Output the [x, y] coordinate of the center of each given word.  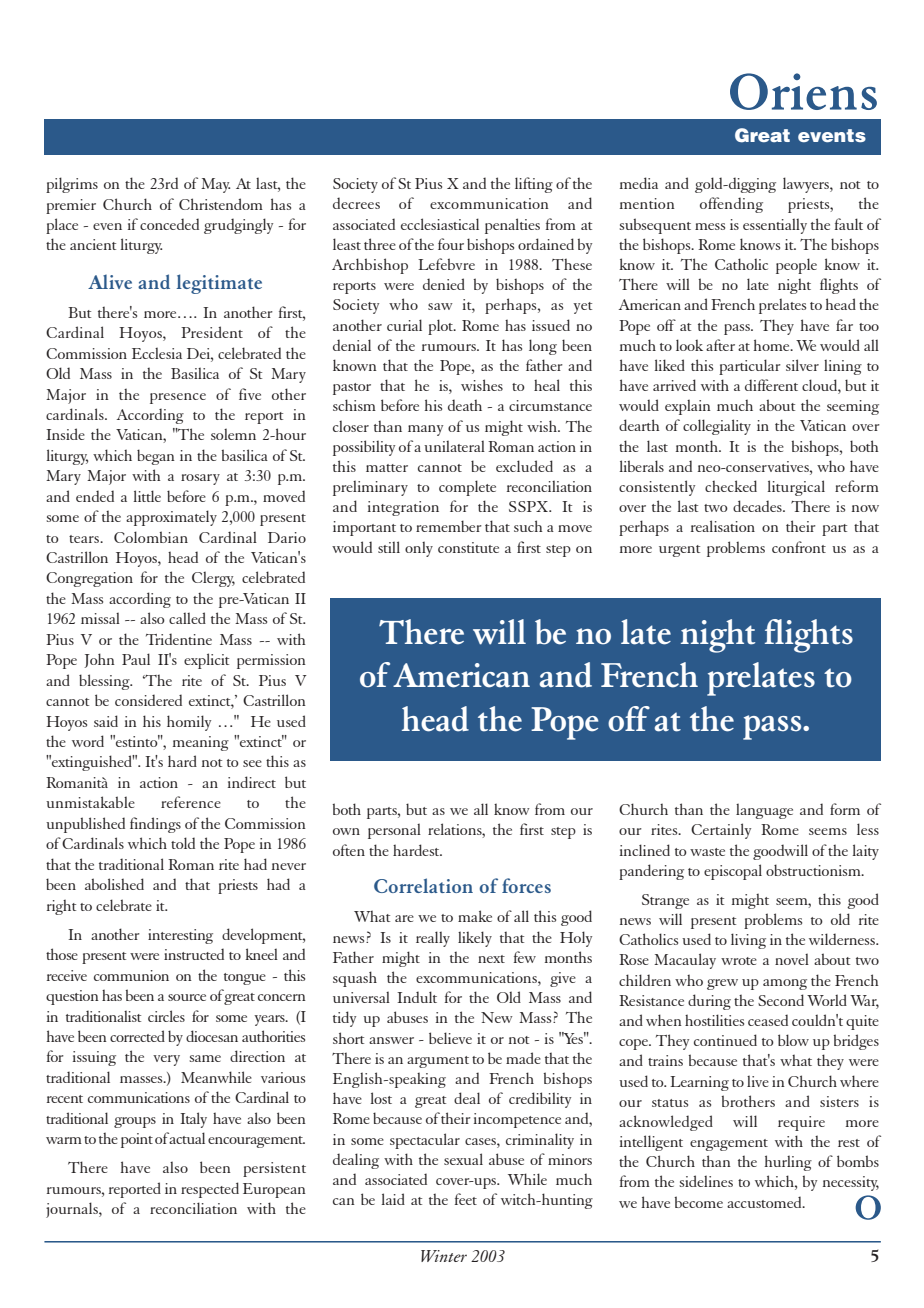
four [451, 244]
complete [467, 488]
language [764, 811]
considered [148, 700]
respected [210, 1190]
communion [131, 975]
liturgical [796, 488]
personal [394, 831]
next [491, 959]
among [785, 984]
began [156, 457]
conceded [169, 224]
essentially [775, 226]
